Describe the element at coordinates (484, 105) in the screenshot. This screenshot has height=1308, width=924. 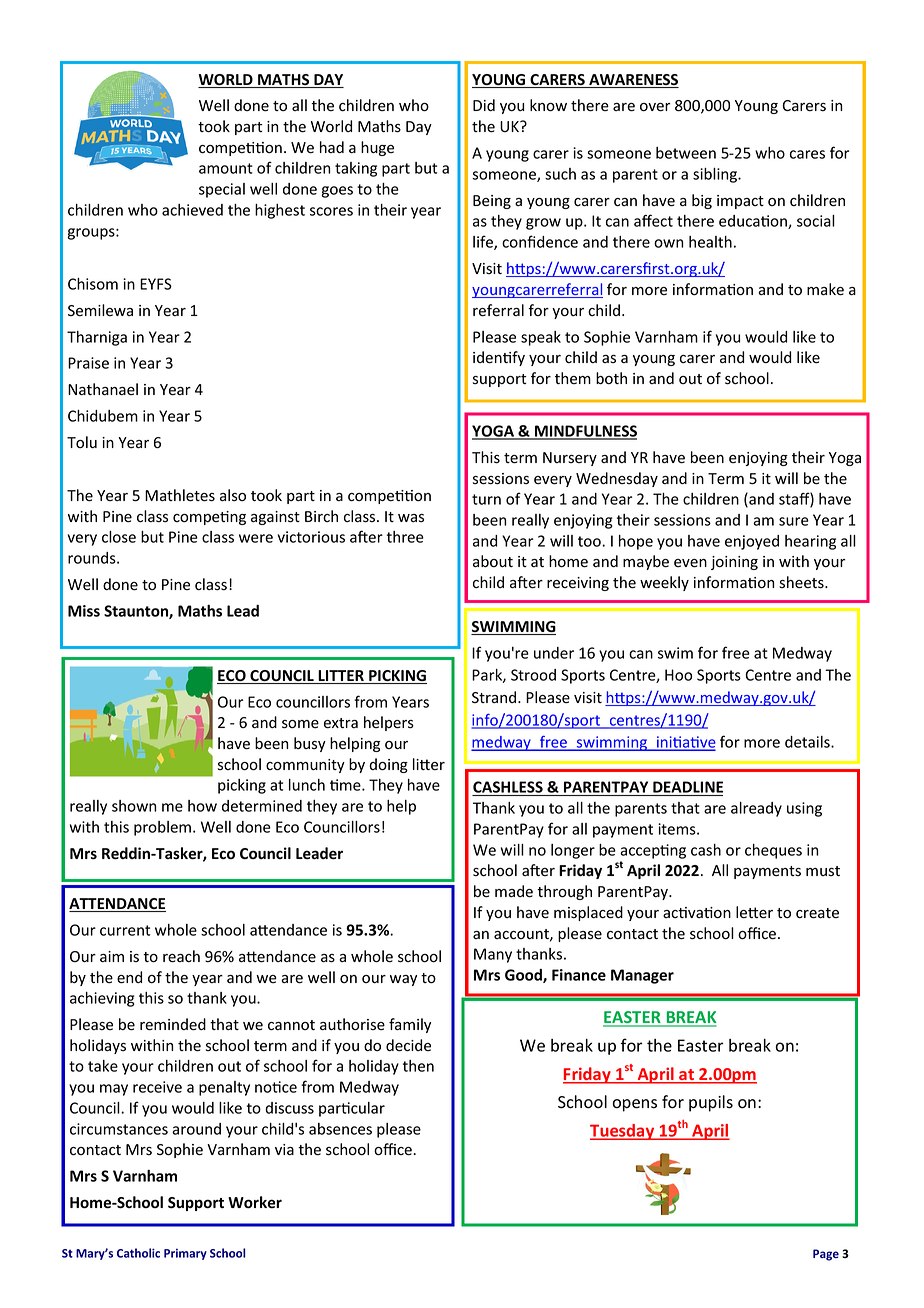
I see `Did` at that location.
